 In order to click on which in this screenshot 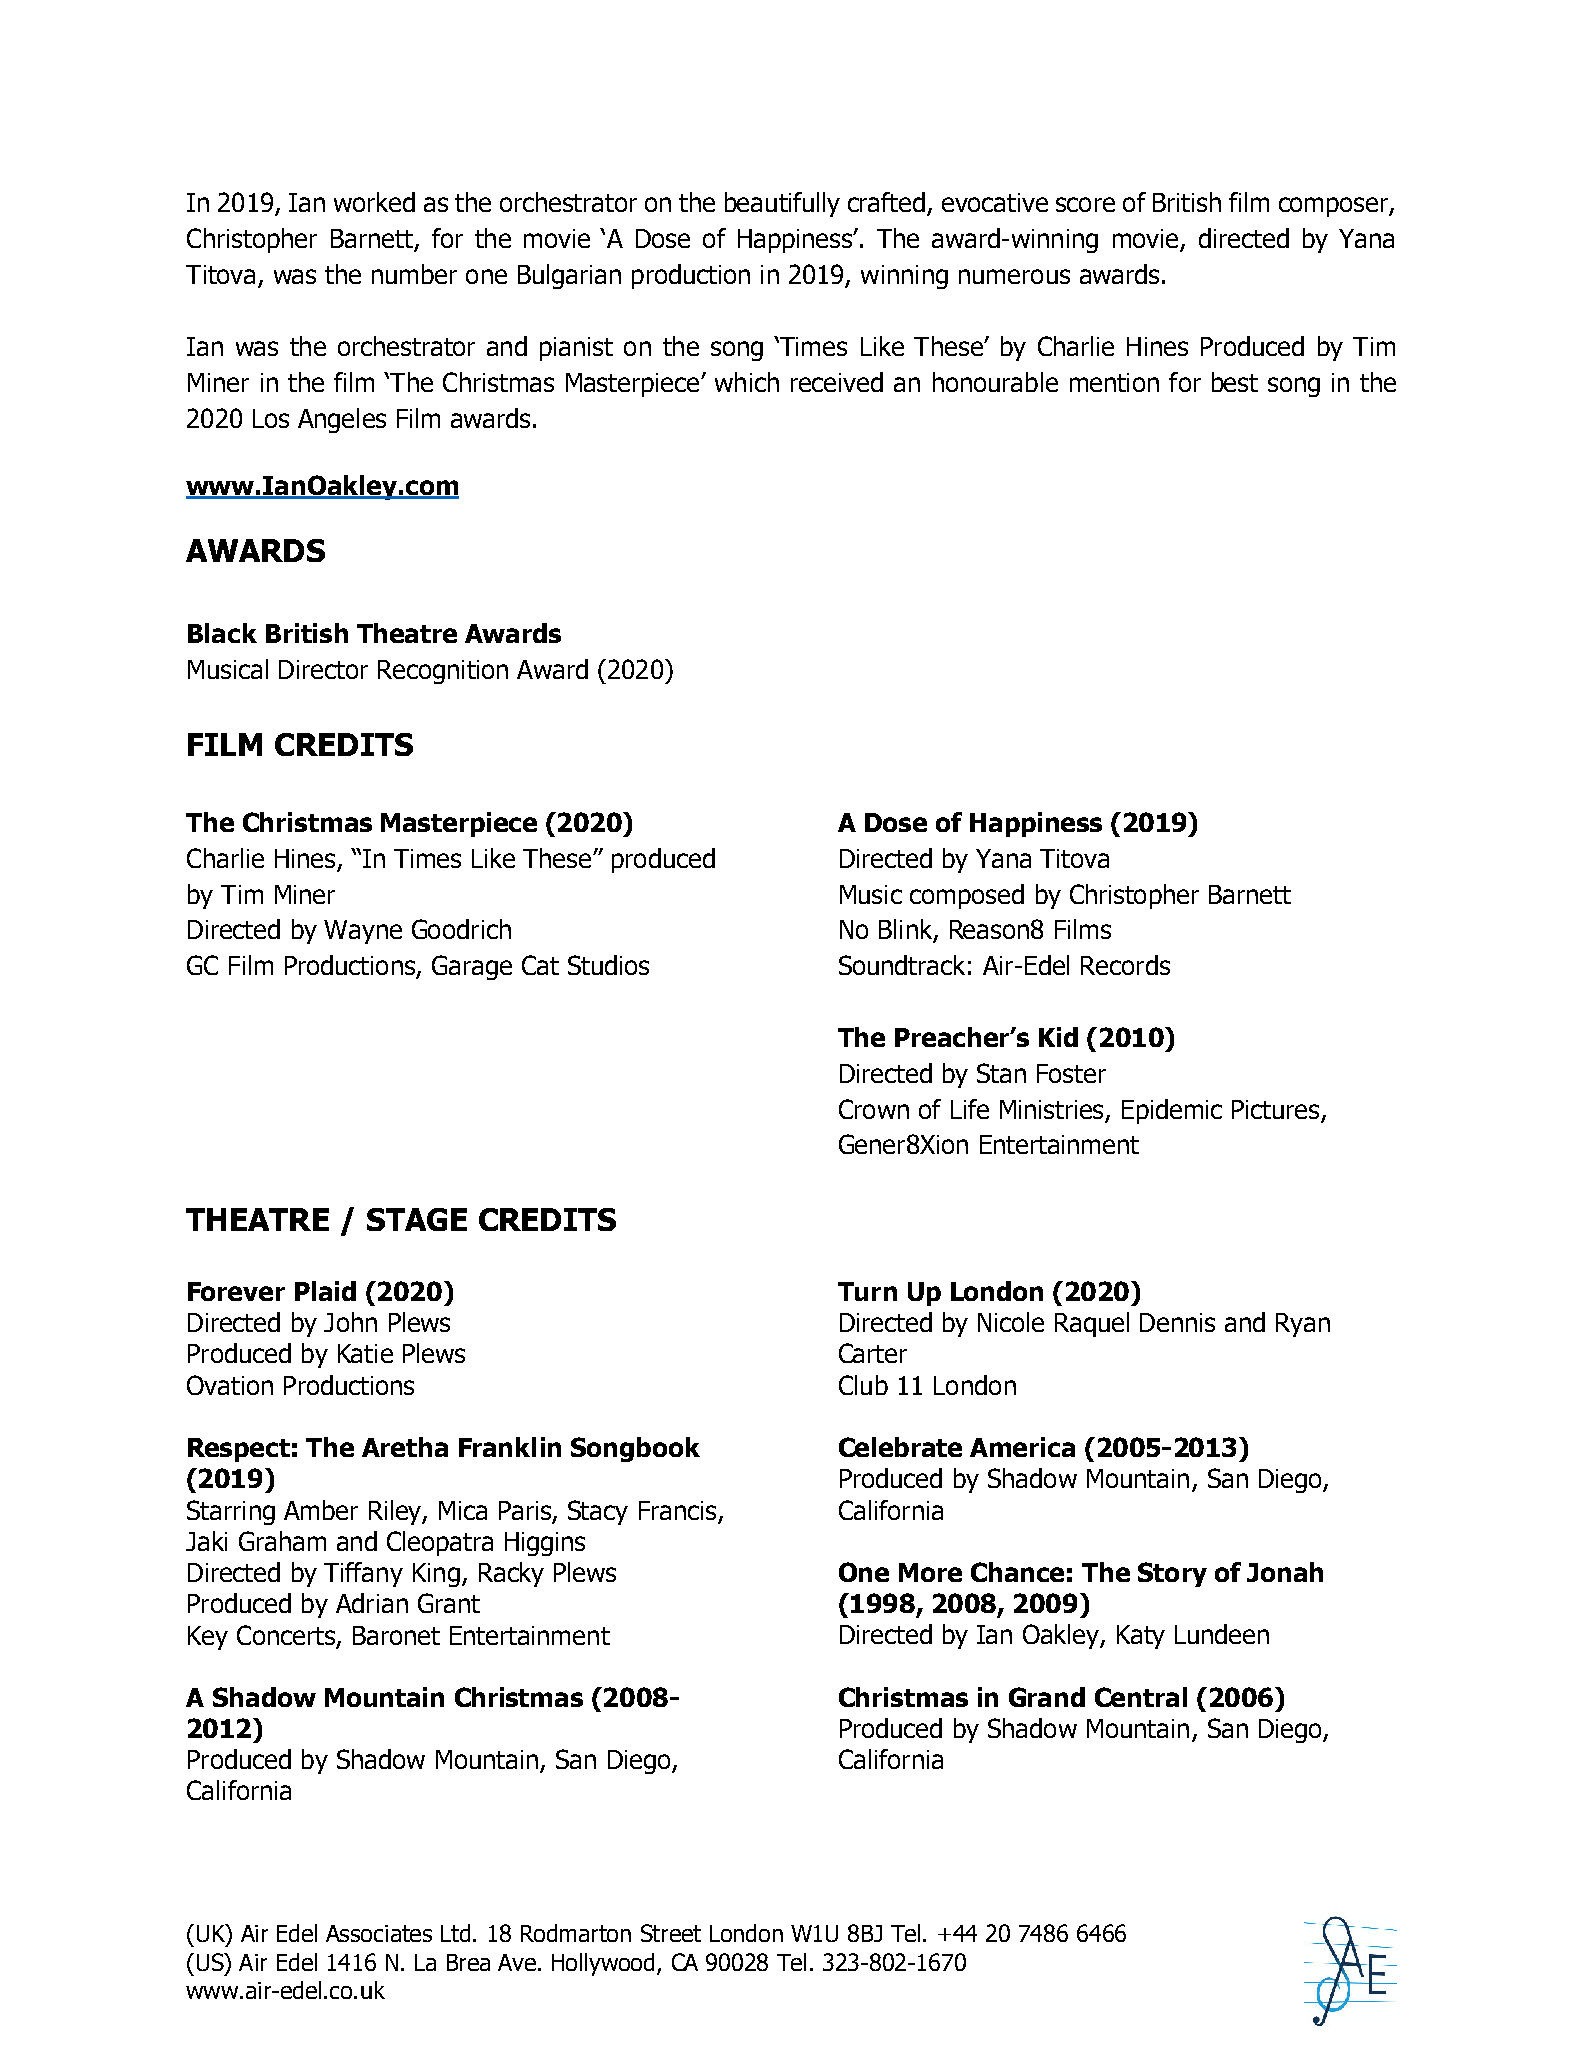, I will do `click(747, 382)`.
